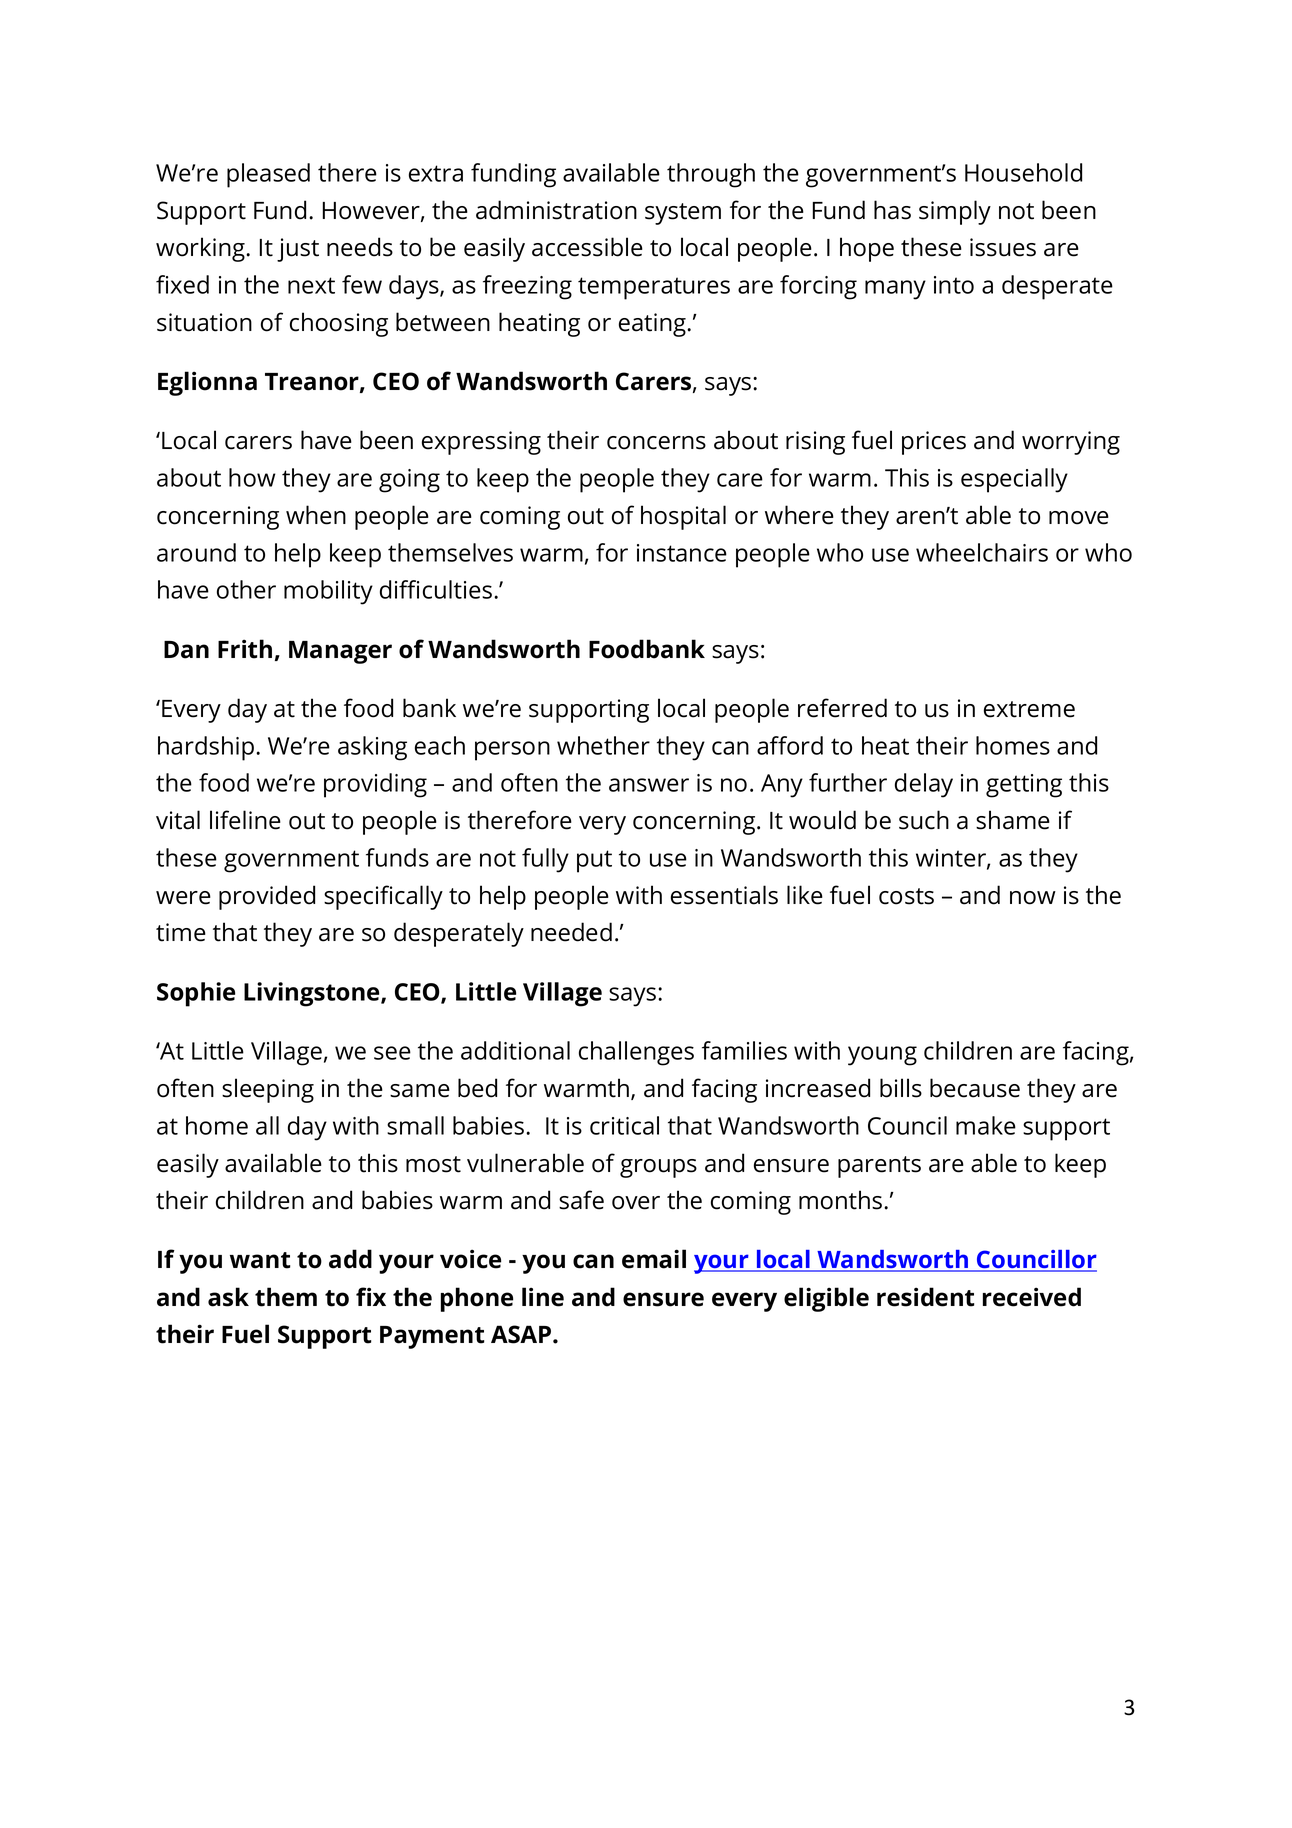 The width and height of the document is (1292, 1828). What do you see at coordinates (683, 214) in the document?
I see `system` at bounding box center [683, 214].
